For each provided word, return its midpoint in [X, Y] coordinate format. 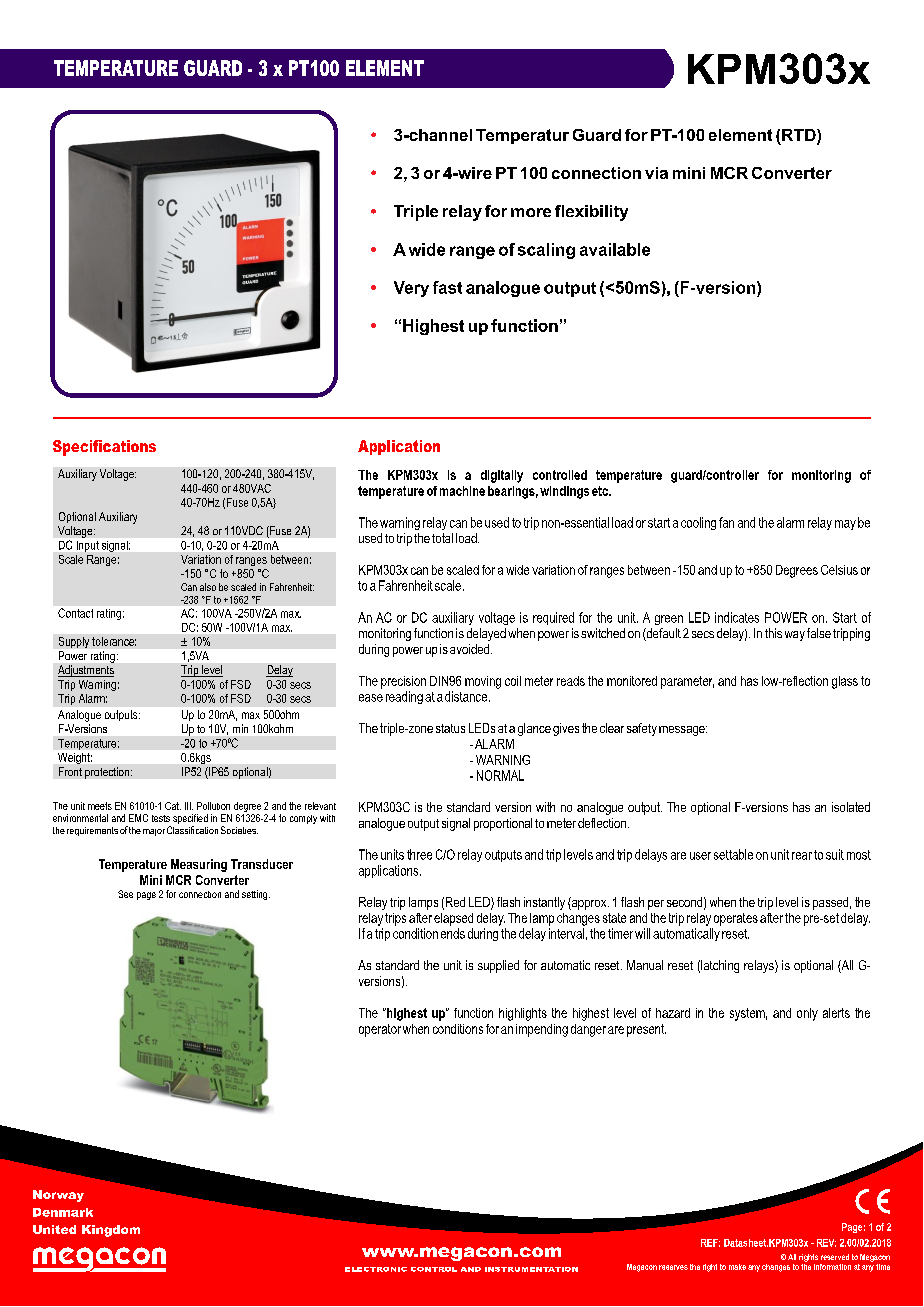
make [737, 1267]
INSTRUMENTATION [531, 1269]
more [531, 212]
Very [411, 289]
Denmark [63, 1212]
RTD [800, 135]
